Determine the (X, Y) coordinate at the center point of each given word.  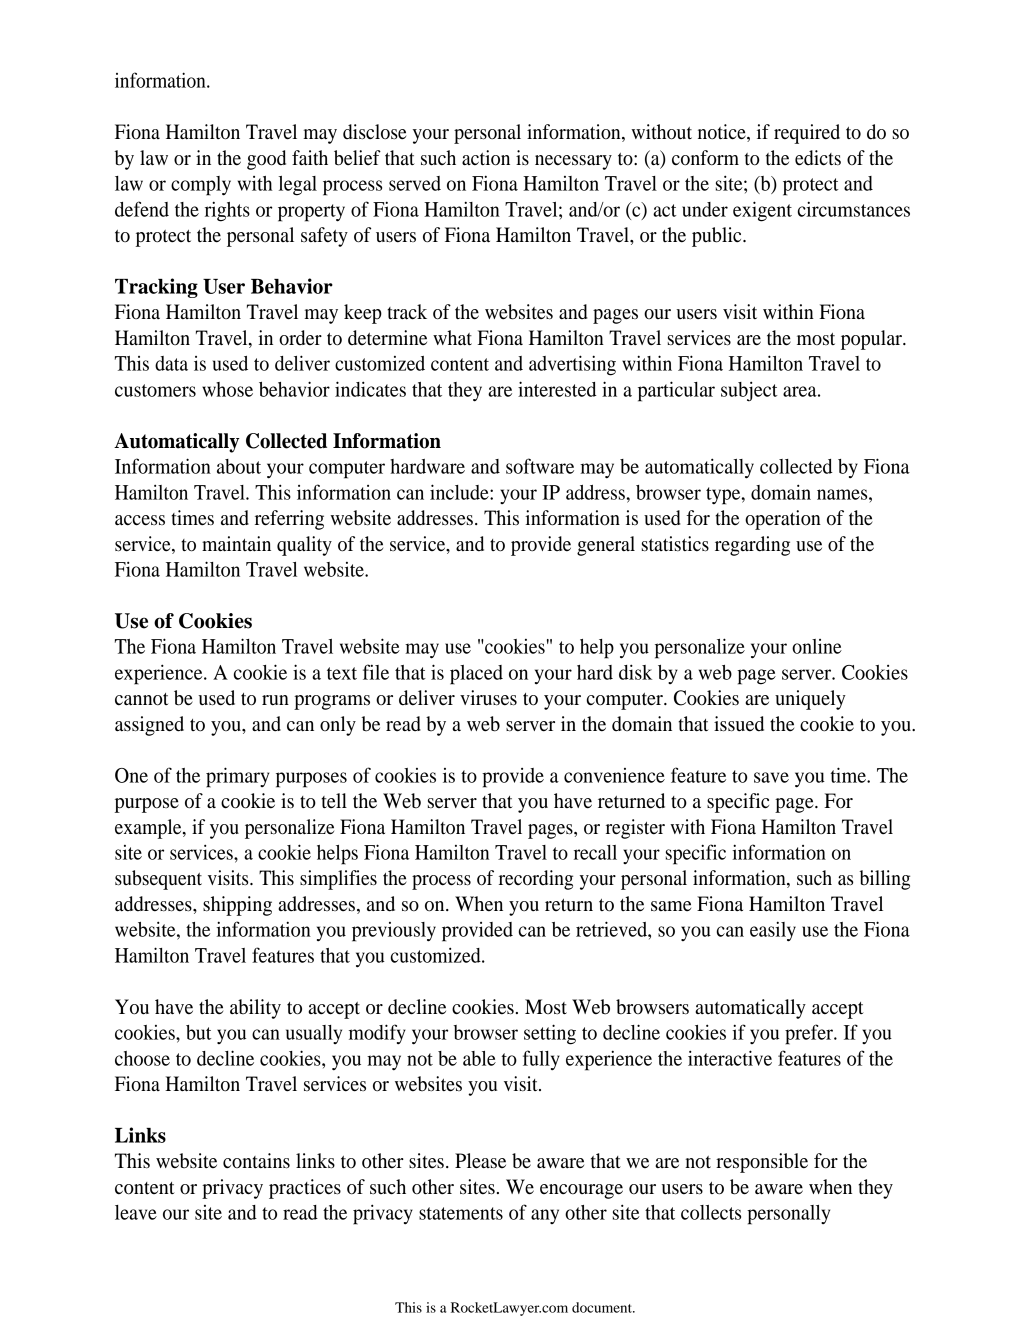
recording (536, 880)
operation (783, 520)
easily (773, 931)
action (486, 158)
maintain (236, 544)
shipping (237, 906)
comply (201, 186)
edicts (818, 158)
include (460, 492)
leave (136, 1212)
